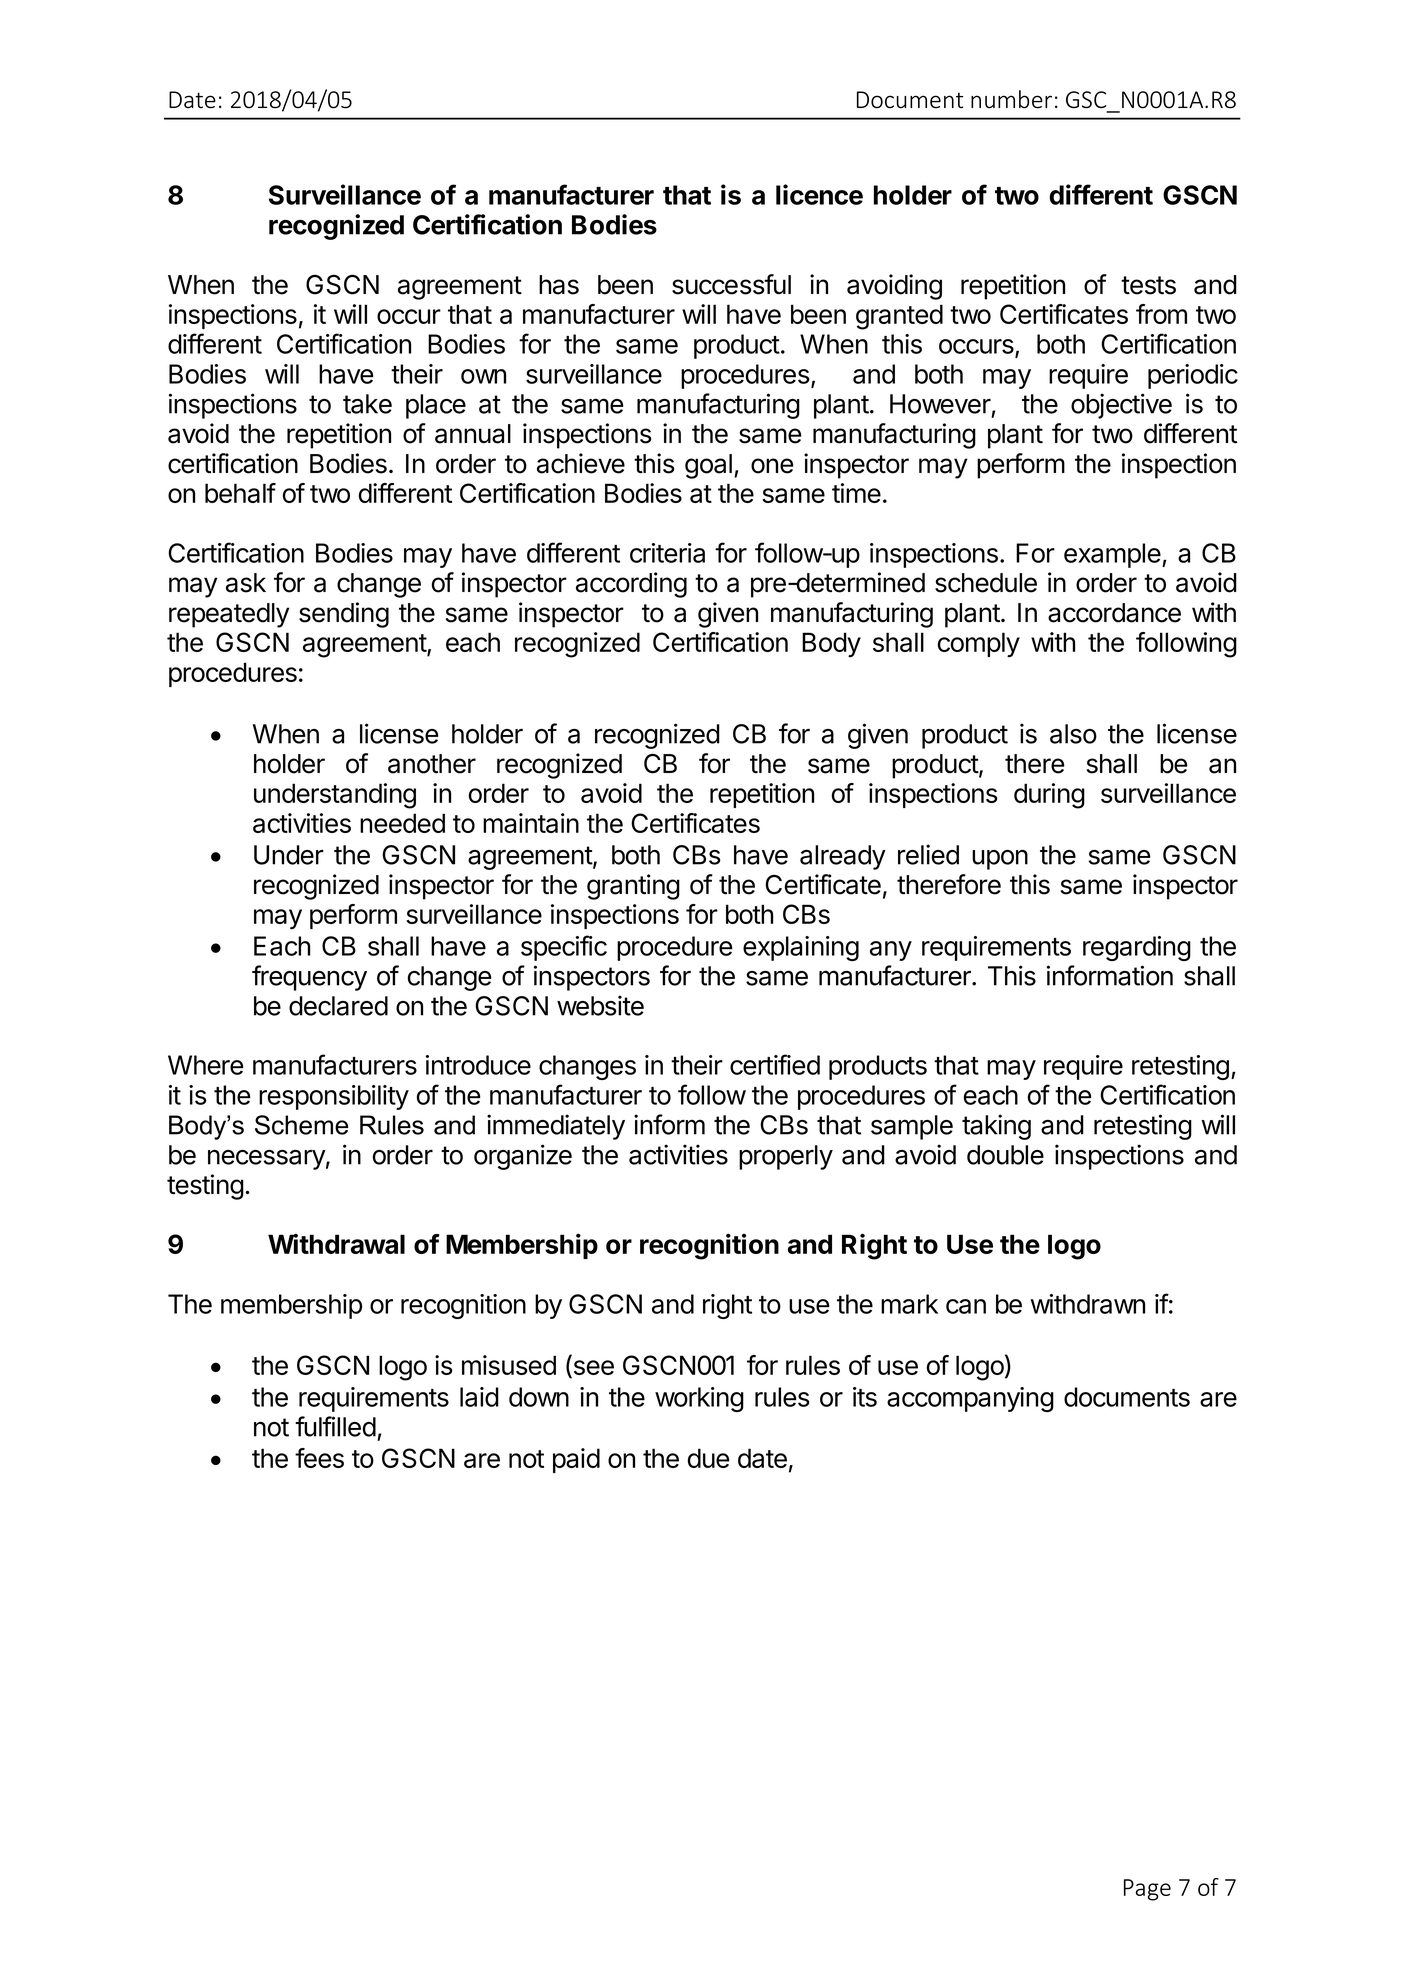 This screenshot has height=1985, width=1404. What do you see at coordinates (819, 194) in the screenshot?
I see `licence` at bounding box center [819, 194].
